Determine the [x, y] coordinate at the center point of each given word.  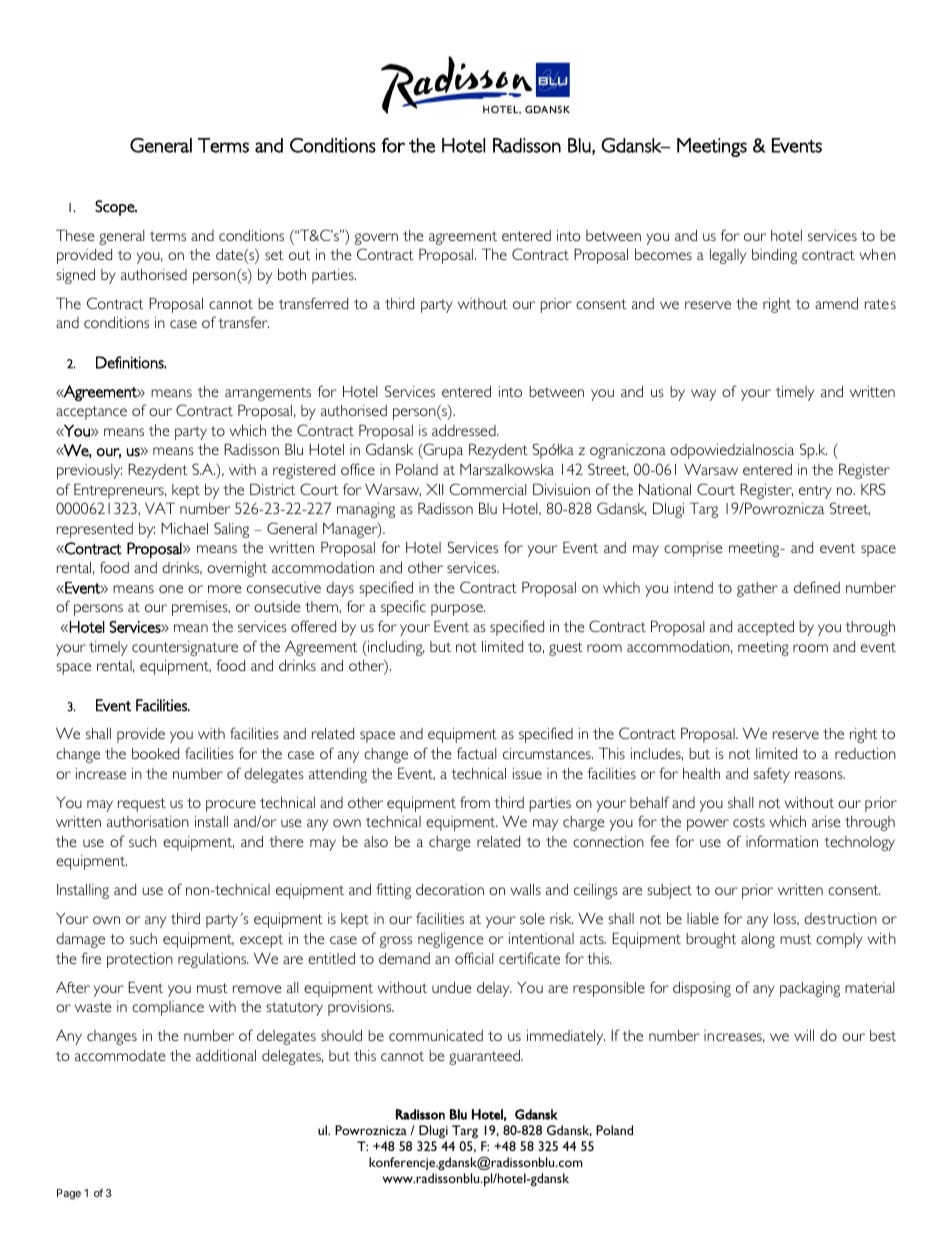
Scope [116, 208]
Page [69, 1194]
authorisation [148, 821]
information [782, 841]
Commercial [488, 489]
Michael [184, 528]
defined [817, 587]
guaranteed [485, 1057]
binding [774, 256]
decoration [450, 889]
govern [376, 239]
